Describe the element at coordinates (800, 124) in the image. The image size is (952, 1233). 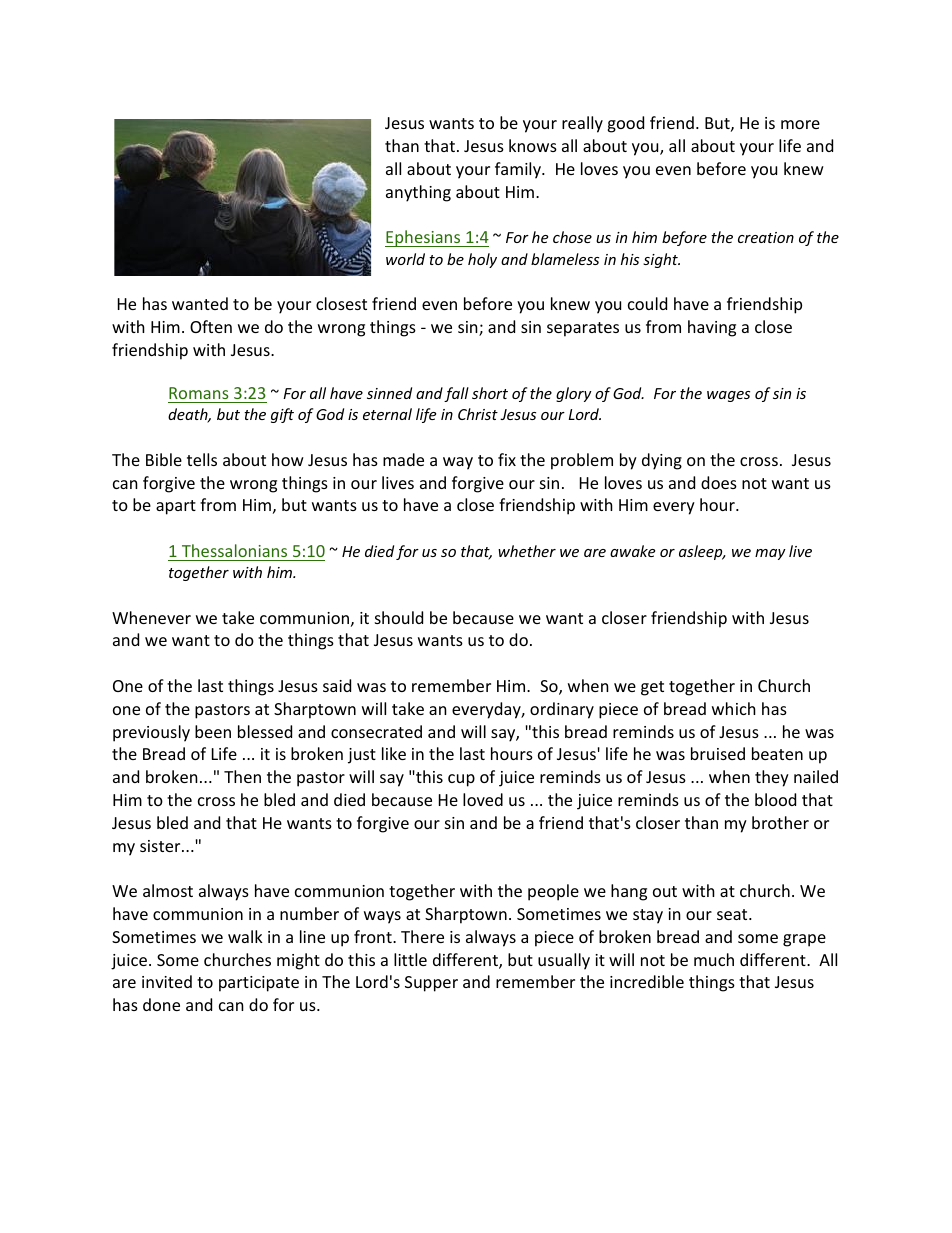
I see `more` at that location.
